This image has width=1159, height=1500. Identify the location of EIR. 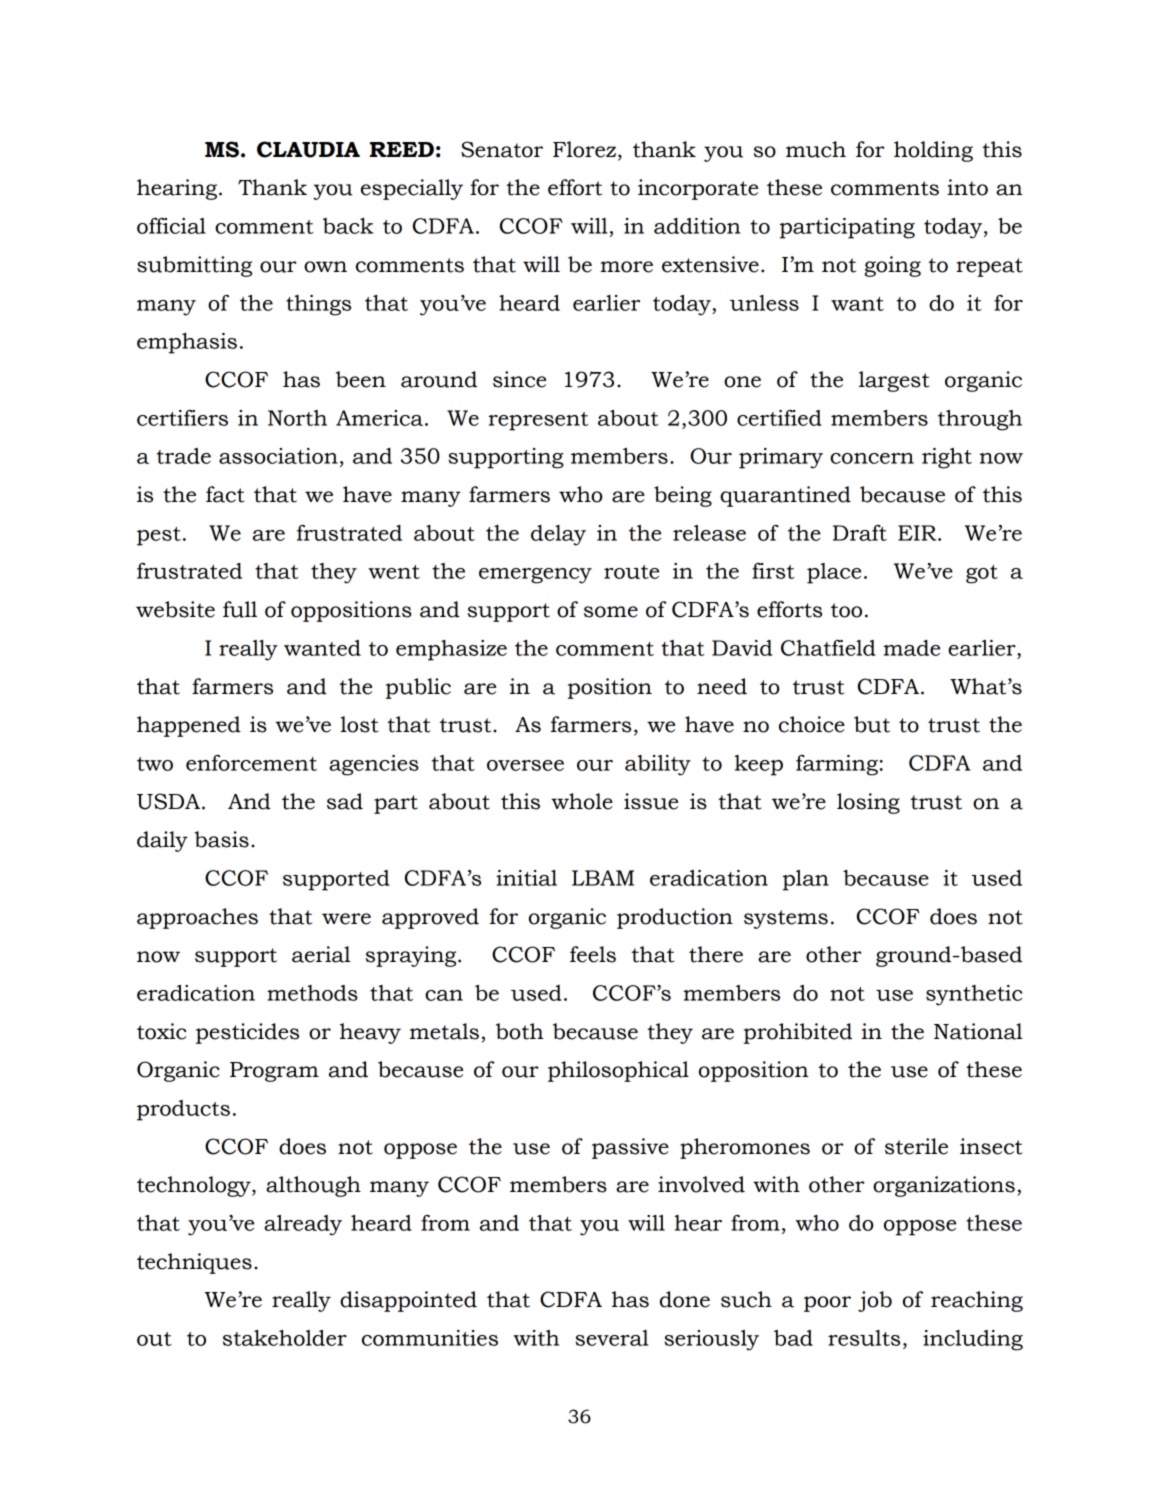
(918, 533).
